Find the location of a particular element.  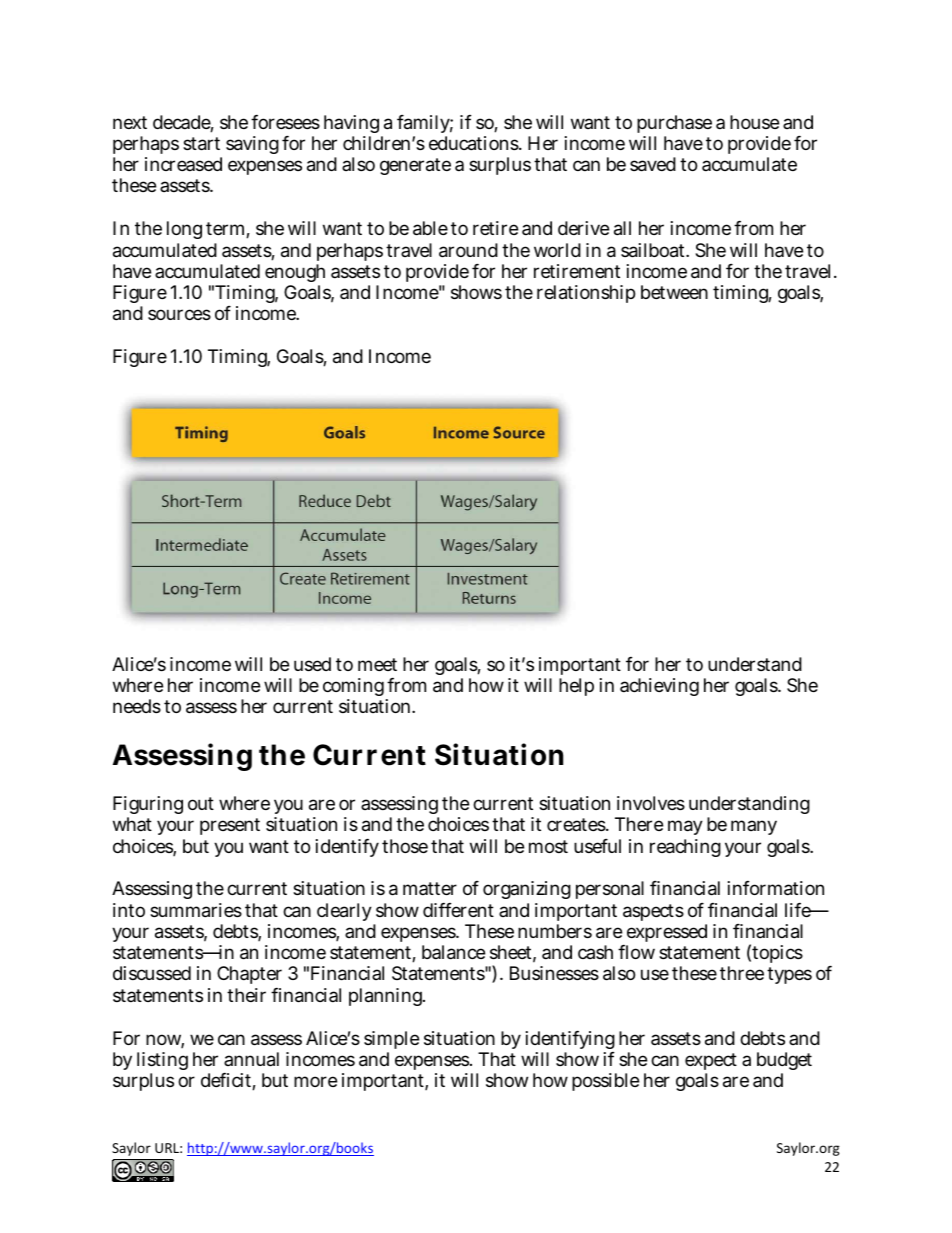

start is located at coordinates (201, 144).
